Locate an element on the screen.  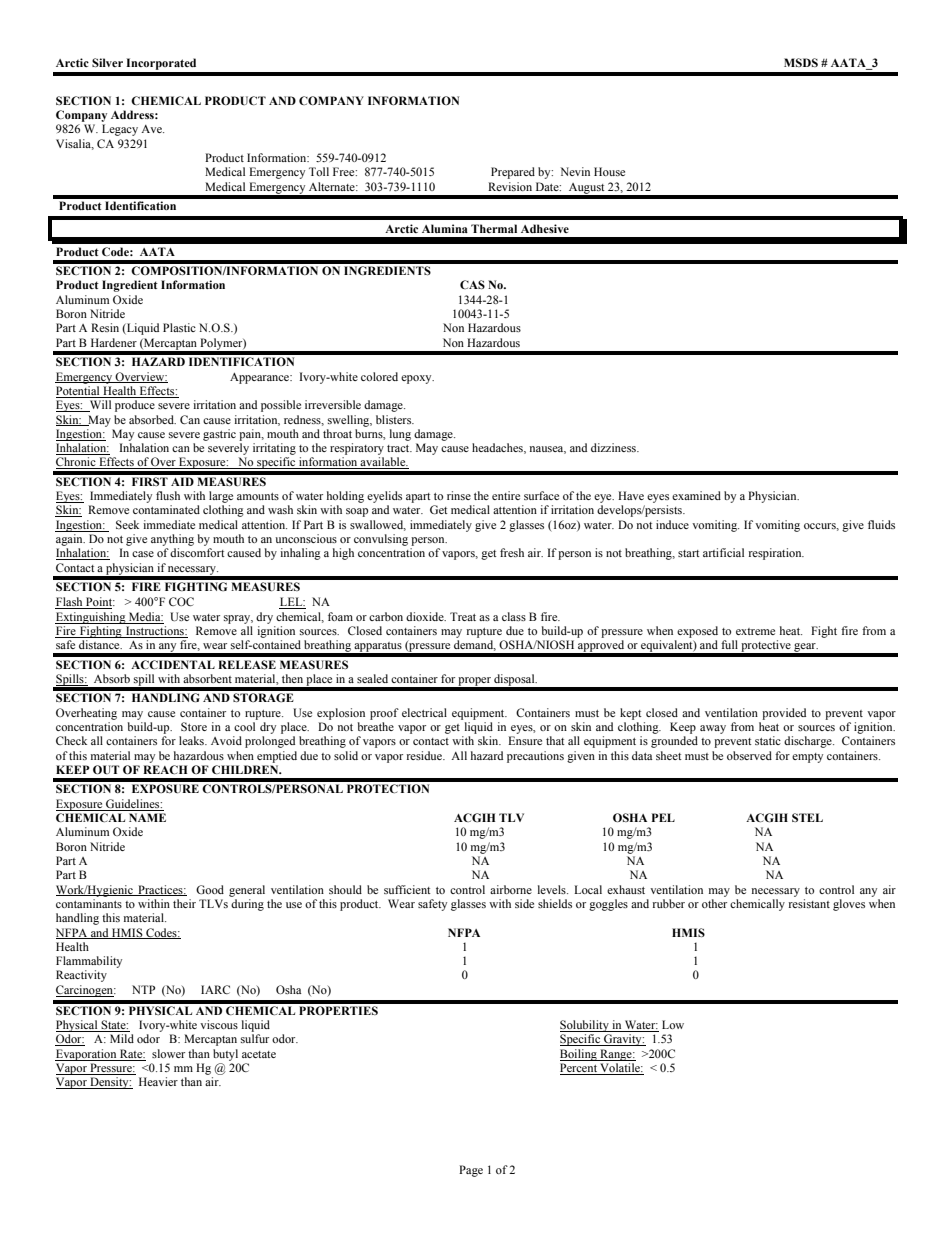
side is located at coordinates (524, 903).
